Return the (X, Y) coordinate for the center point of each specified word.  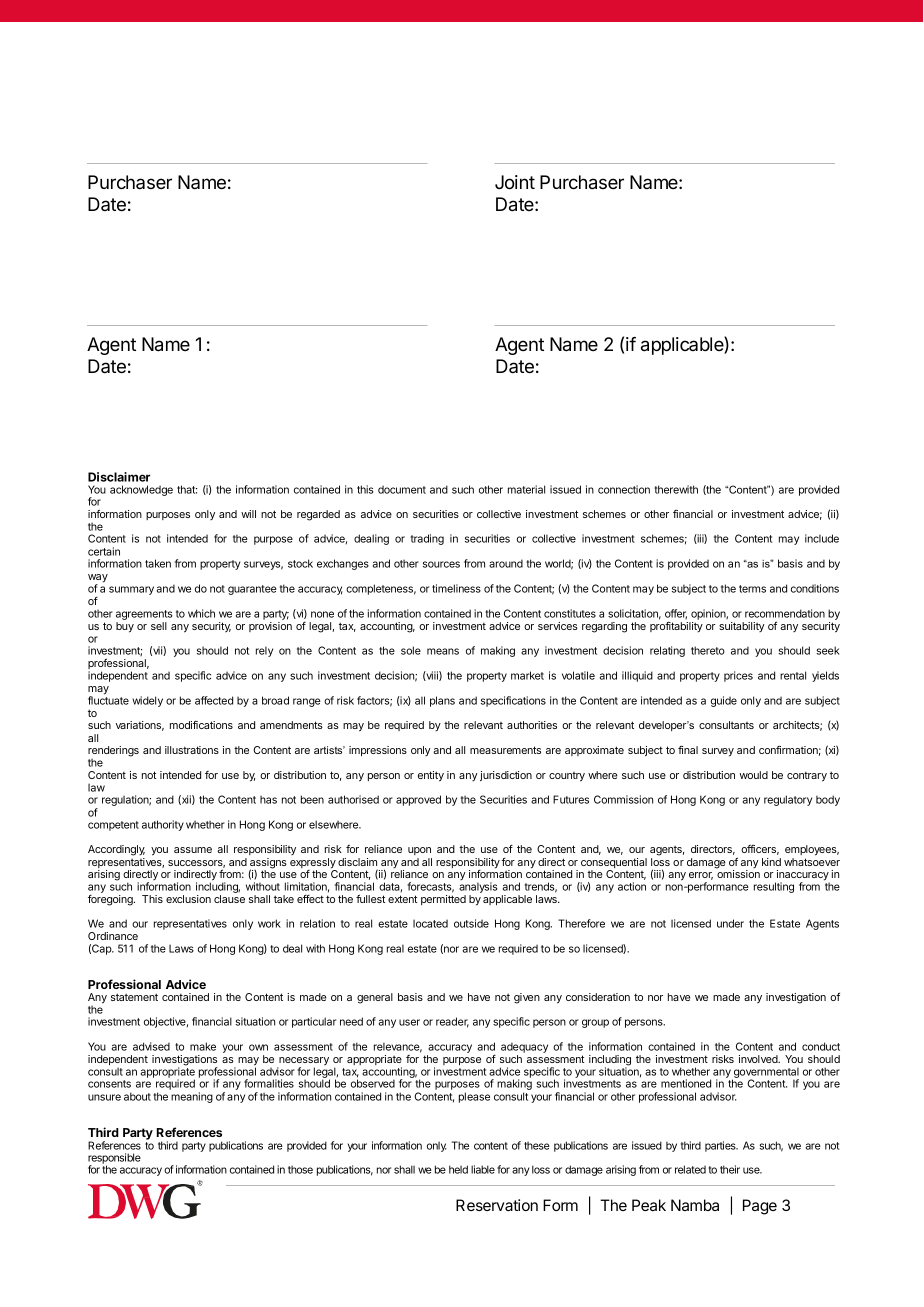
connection (624, 489)
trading (427, 539)
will (248, 514)
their (730, 1169)
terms (752, 589)
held (458, 1169)
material (526, 489)
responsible (114, 1159)
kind (771, 862)
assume (193, 850)
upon (419, 851)
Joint (515, 182)
